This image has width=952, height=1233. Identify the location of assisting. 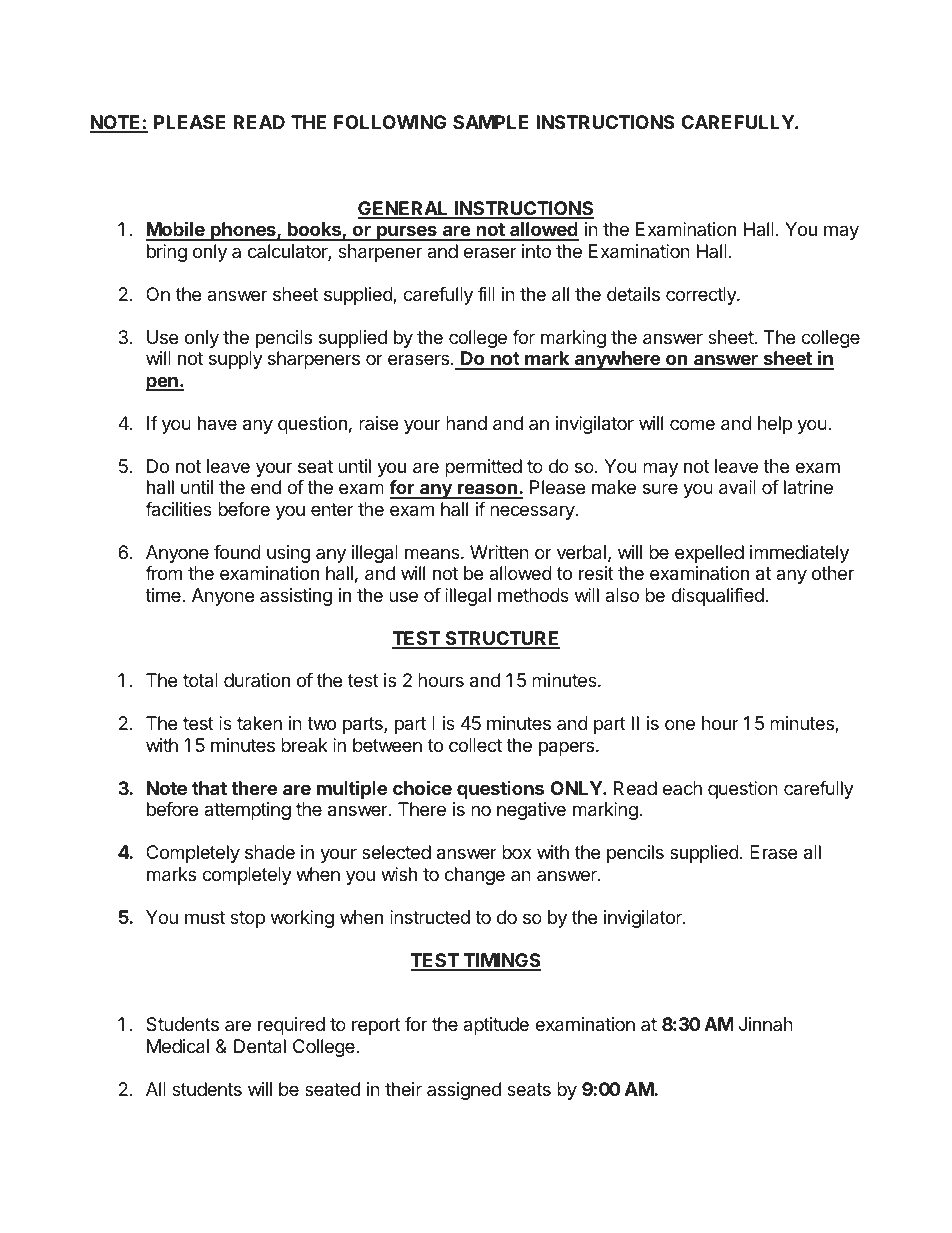
(296, 597).
